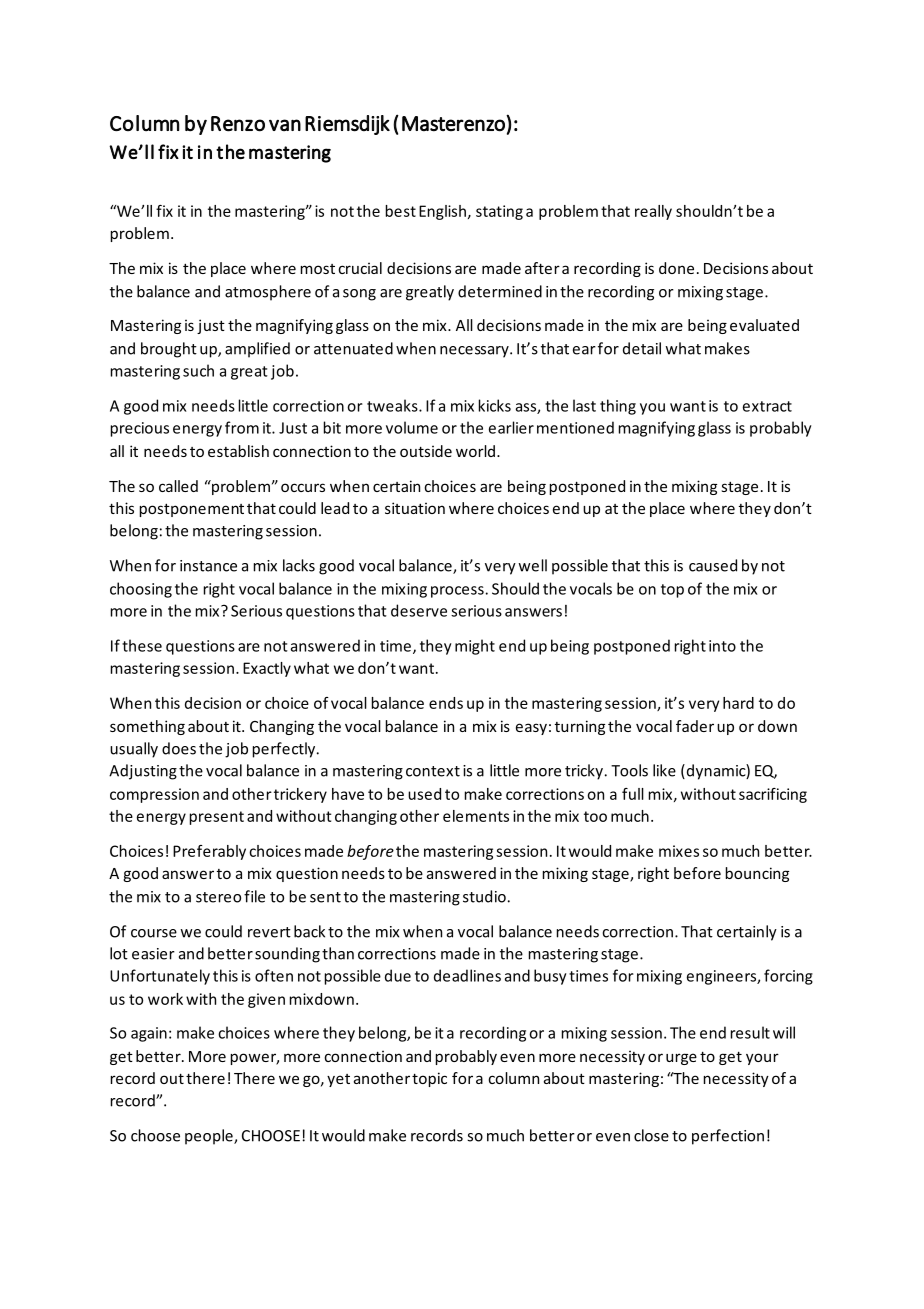 Image resolution: width=924 pixels, height=1309 pixels. What do you see at coordinates (484, 896) in the image?
I see `studio` at bounding box center [484, 896].
